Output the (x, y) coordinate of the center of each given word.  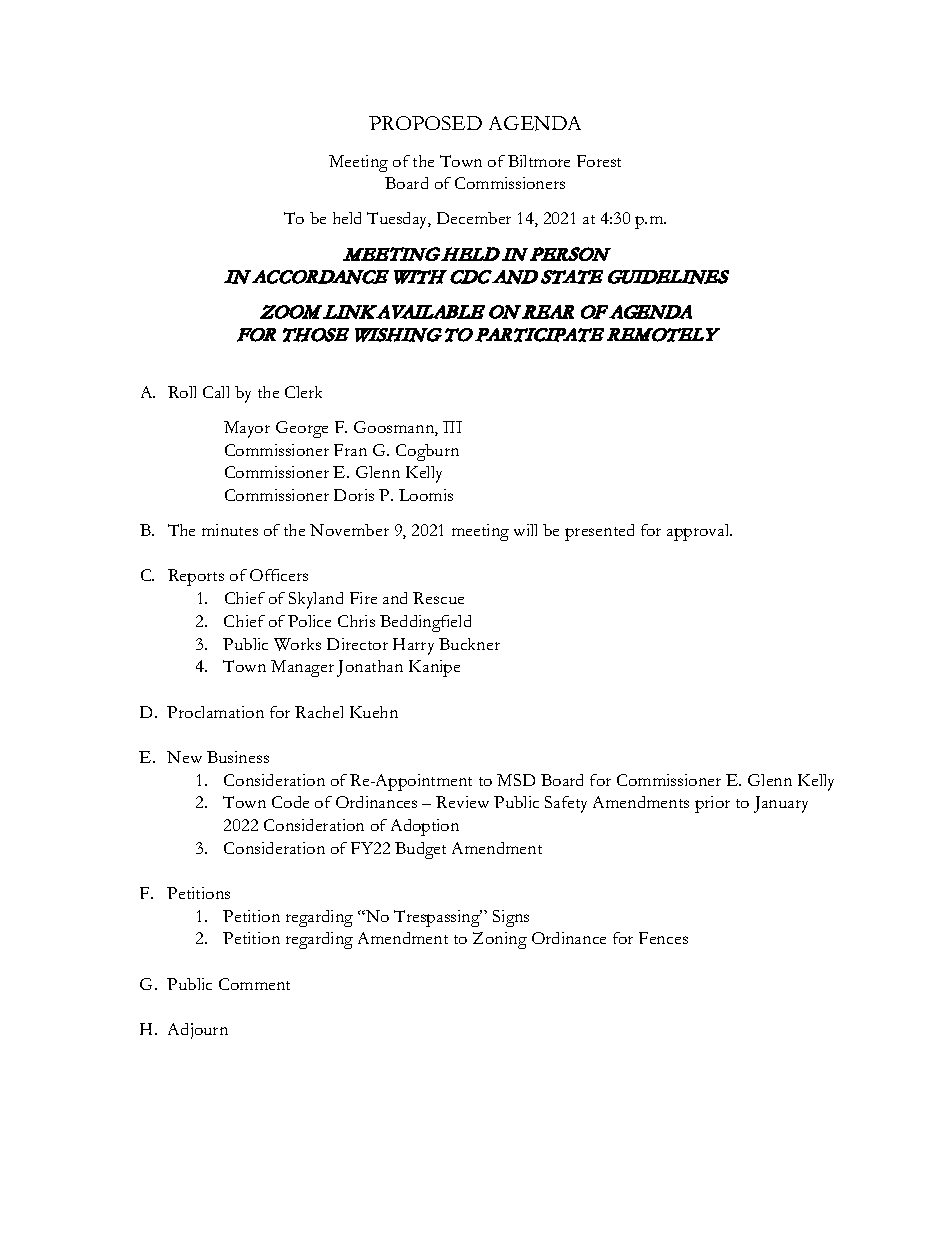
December (474, 218)
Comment (254, 984)
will (525, 530)
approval (699, 532)
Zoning (500, 940)
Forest (599, 161)
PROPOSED (425, 123)
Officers (279, 575)
